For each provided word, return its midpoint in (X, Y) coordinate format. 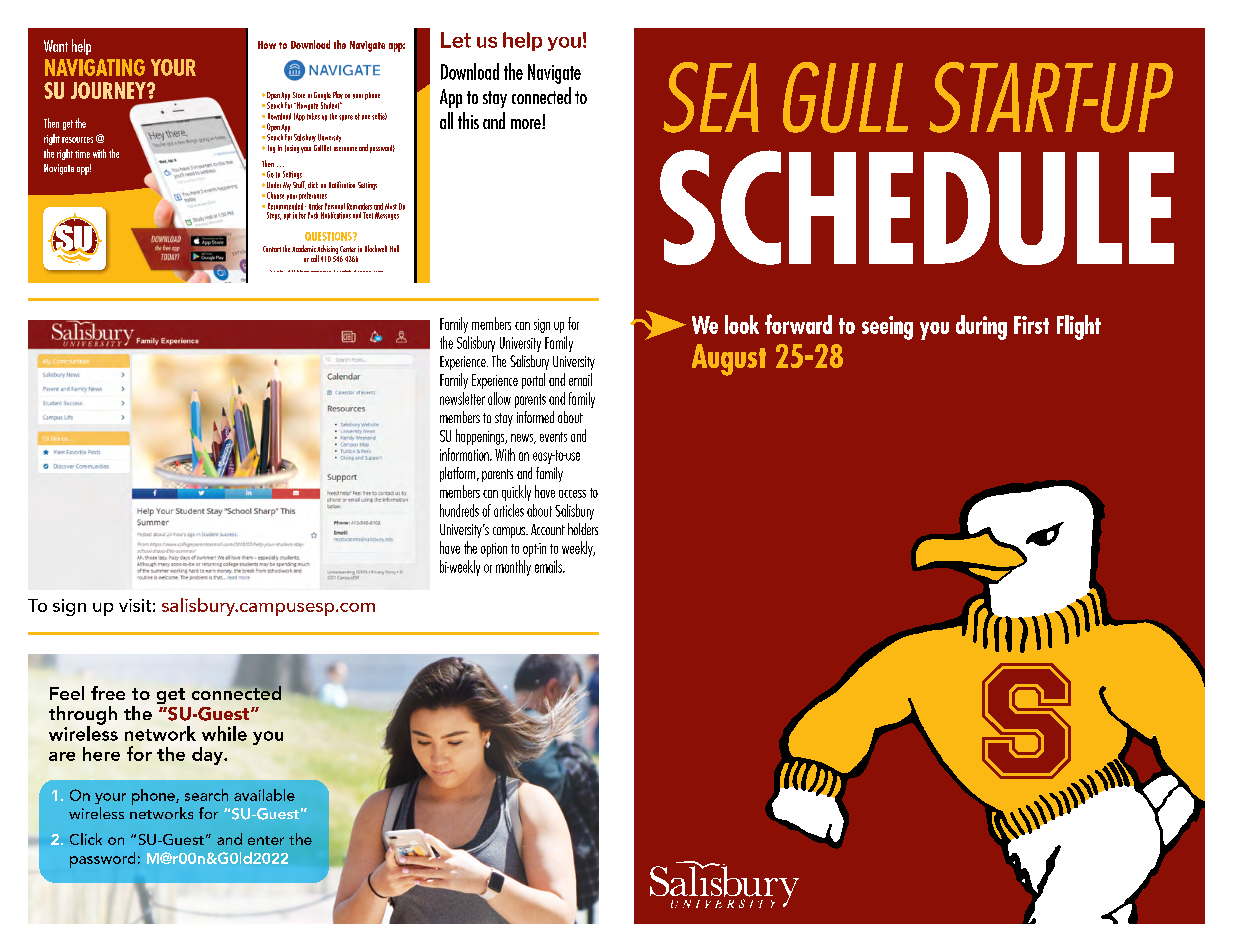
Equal (278, 271)
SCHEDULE (917, 207)
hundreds (459, 510)
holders (583, 529)
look (742, 324)
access (572, 494)
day (208, 756)
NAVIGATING (95, 67)
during (981, 327)
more (527, 124)
